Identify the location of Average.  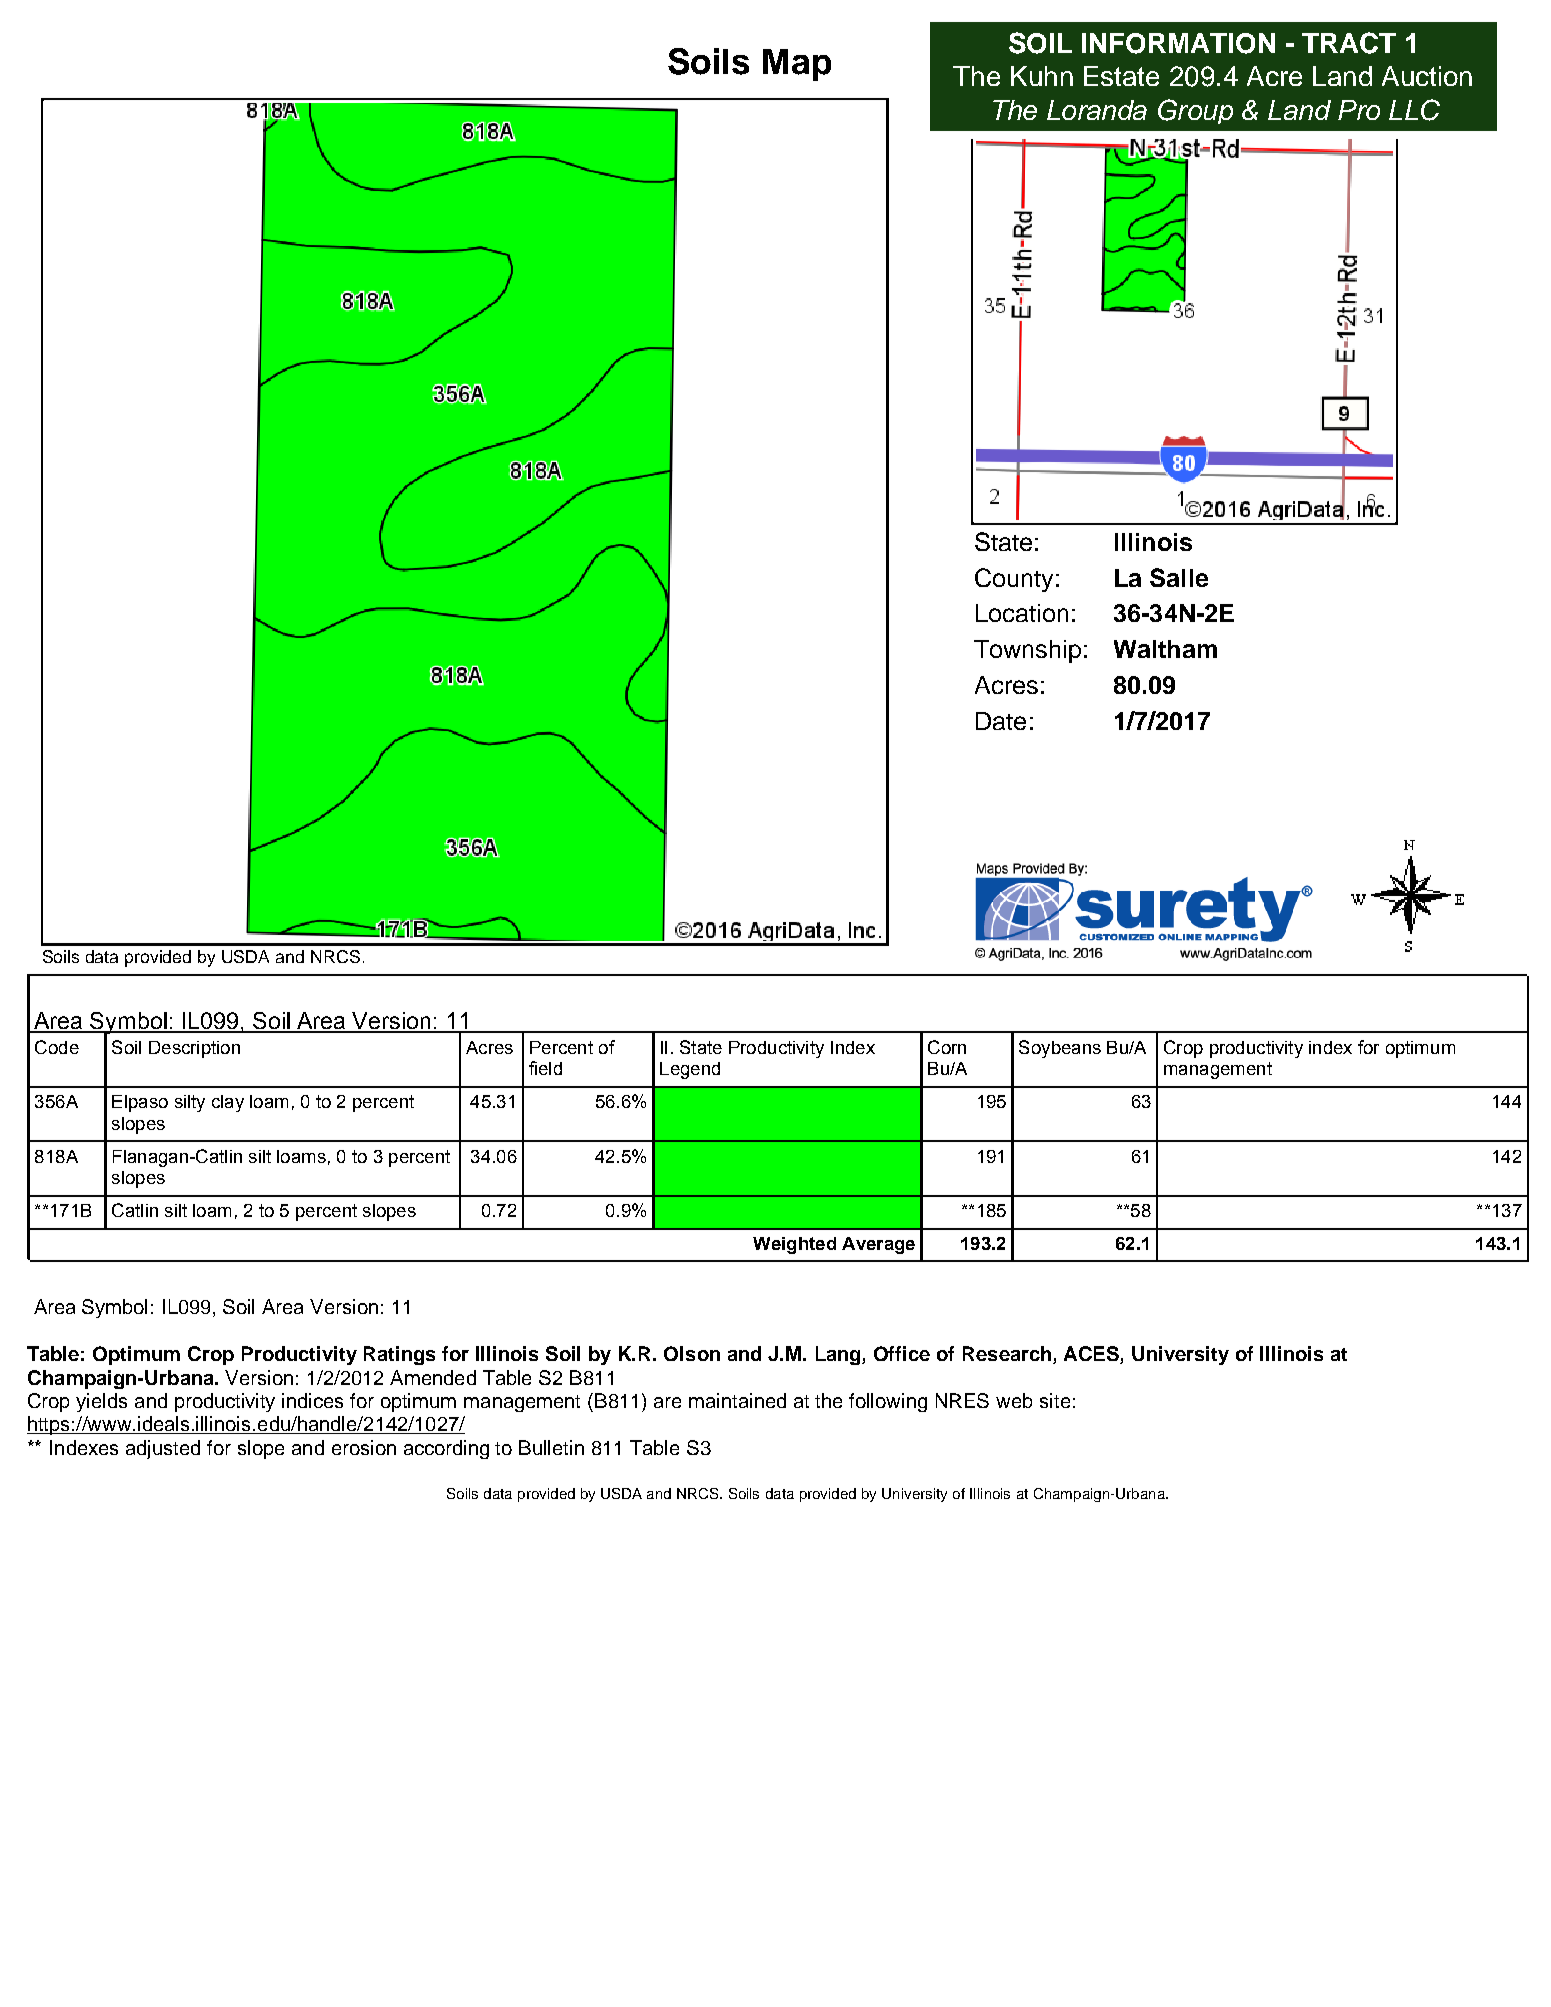
(878, 1245).
